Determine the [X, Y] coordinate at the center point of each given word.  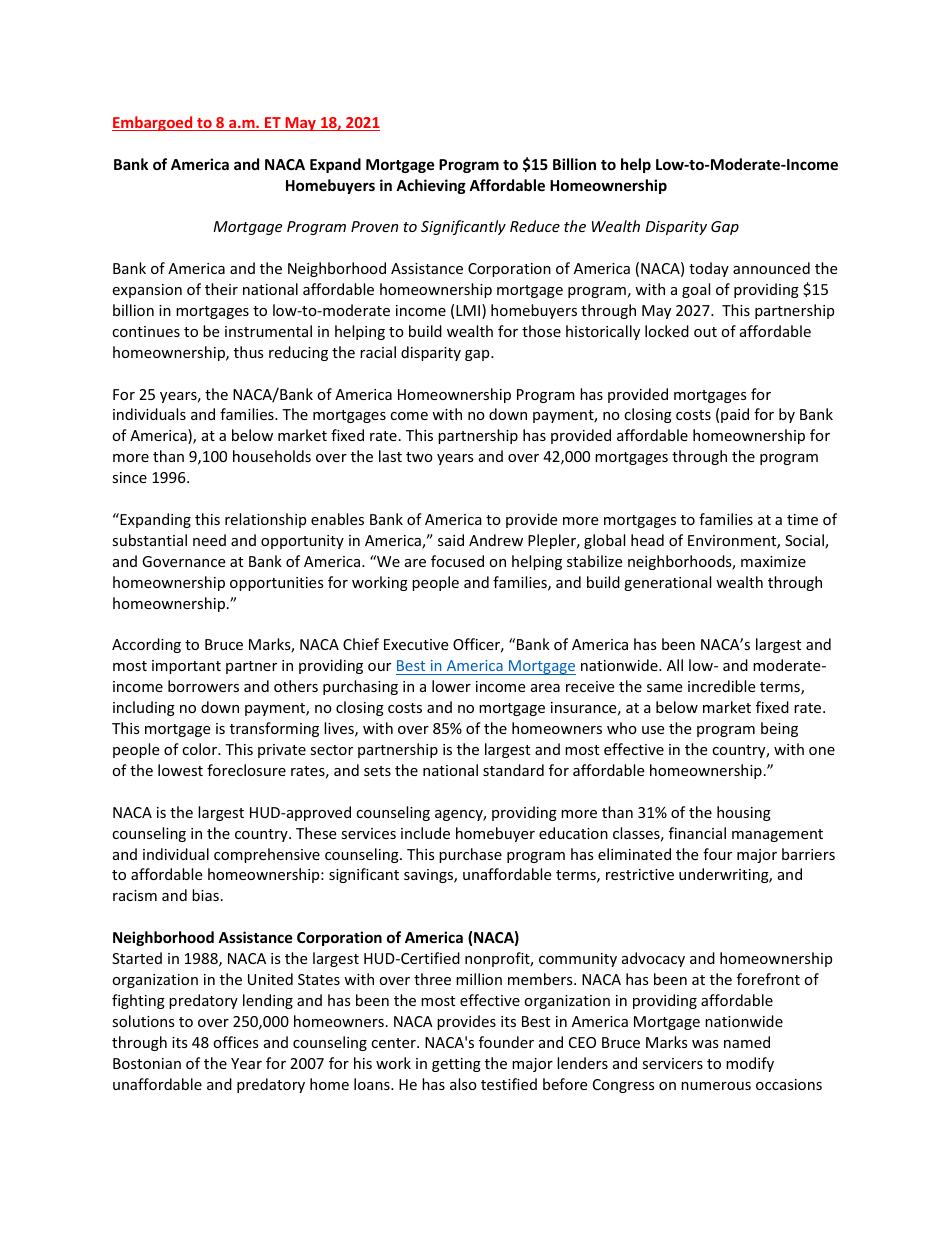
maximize [773, 561]
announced [771, 268]
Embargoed [153, 123]
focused [457, 561]
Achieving [431, 186]
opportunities [277, 584]
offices [236, 1042]
